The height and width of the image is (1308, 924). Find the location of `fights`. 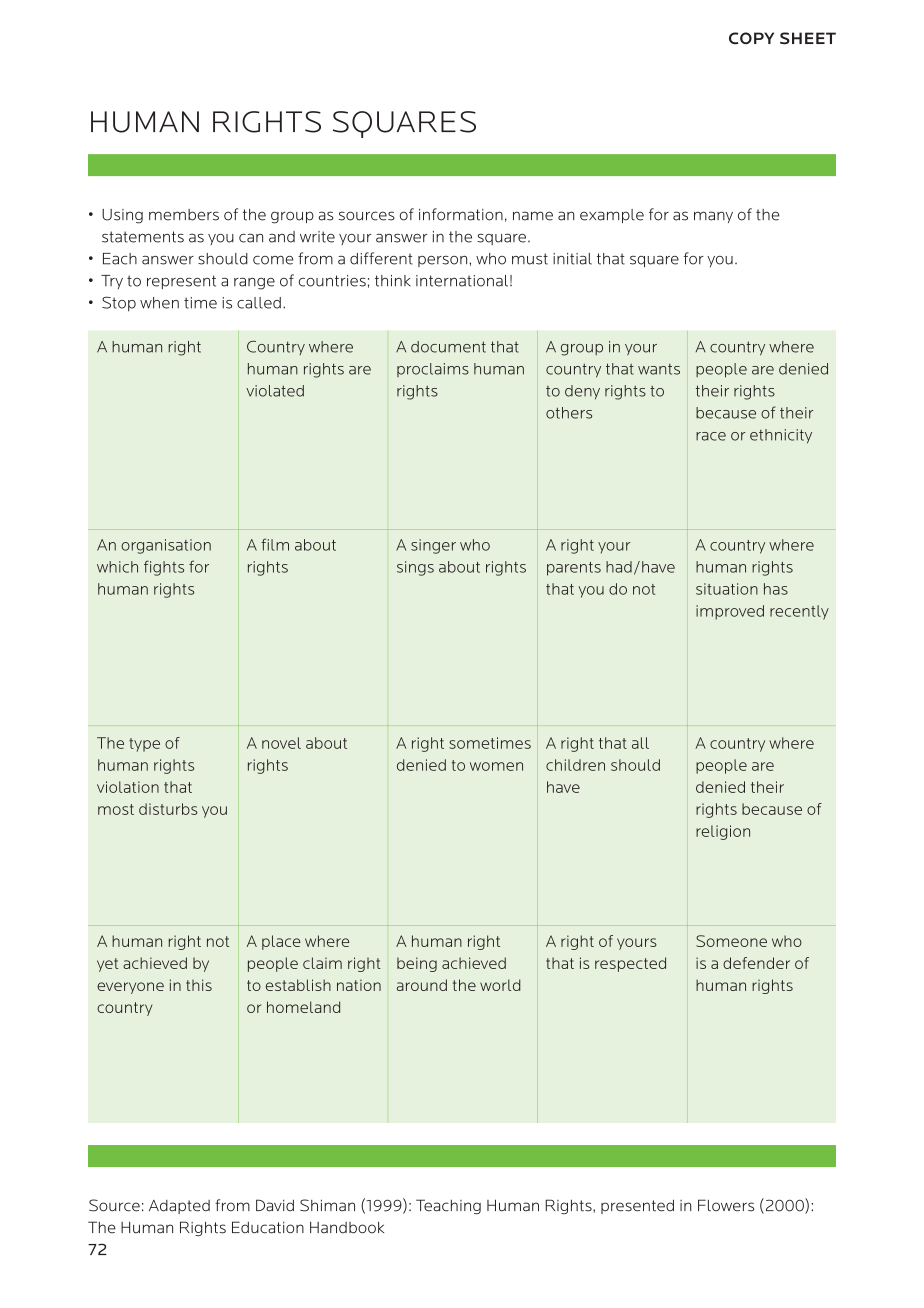

fights is located at coordinates (164, 568).
